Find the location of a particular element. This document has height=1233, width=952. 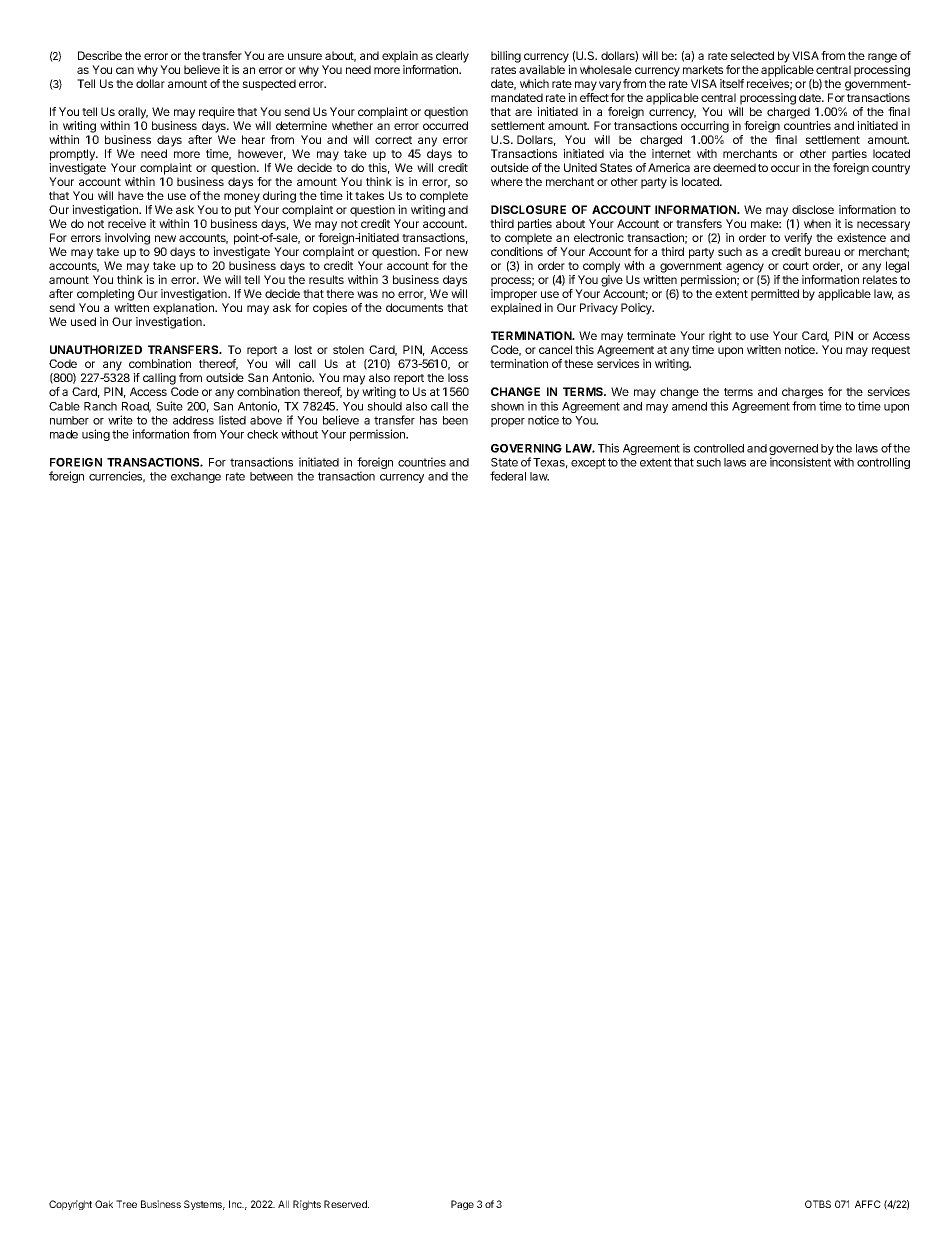

itself is located at coordinates (732, 83).
